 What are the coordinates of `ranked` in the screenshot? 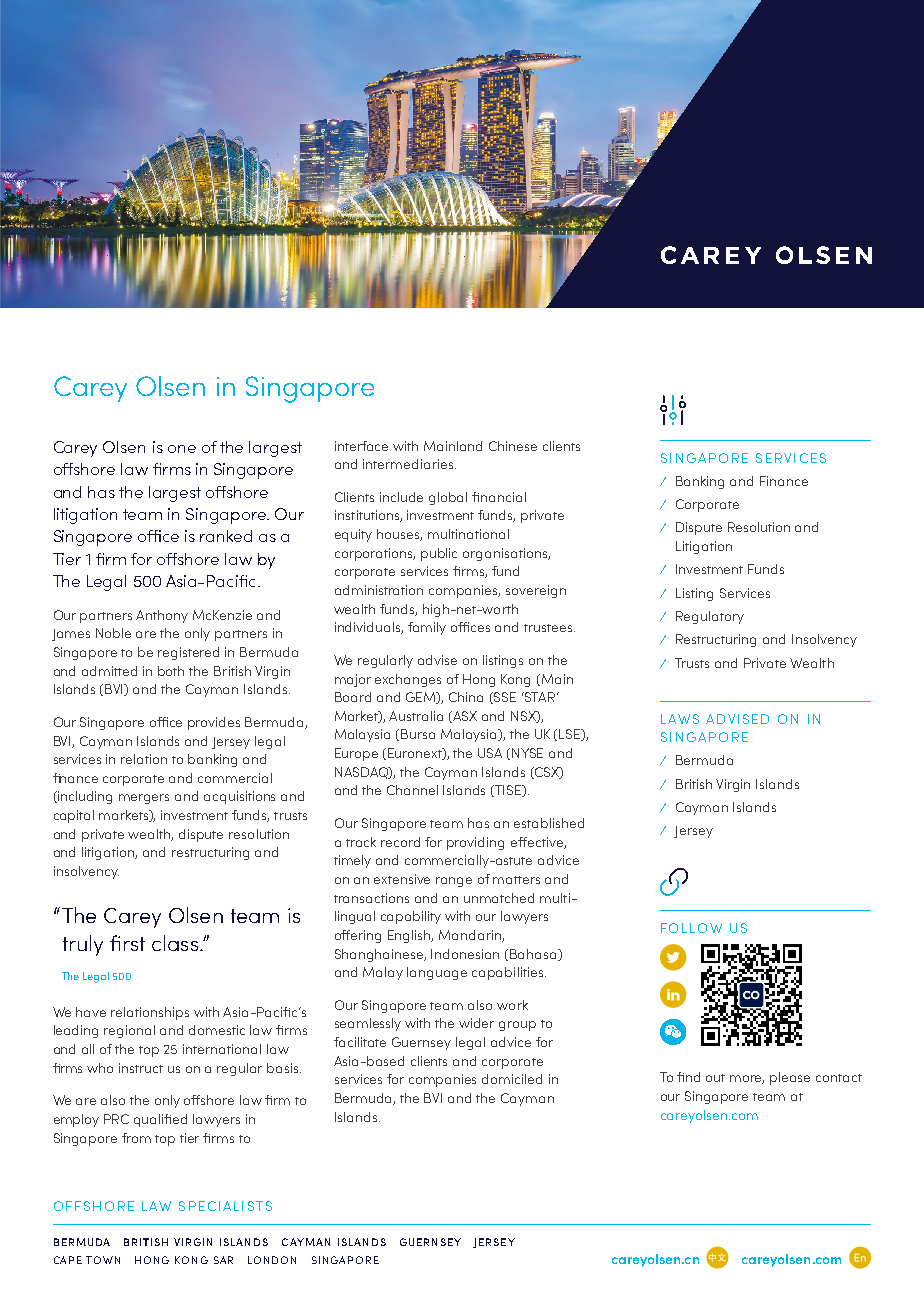 It's located at (226, 536).
